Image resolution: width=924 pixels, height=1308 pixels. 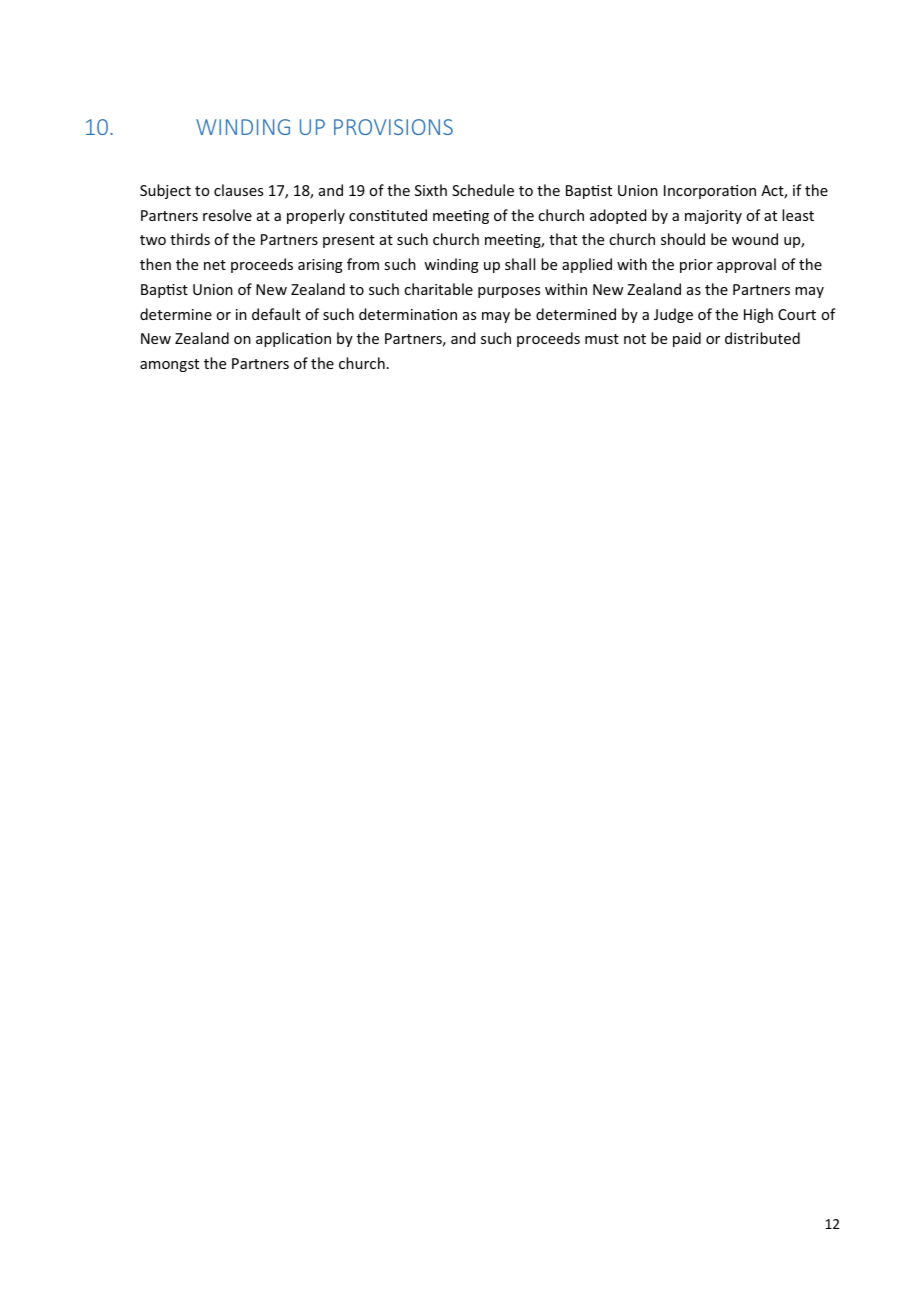 What do you see at coordinates (563, 239) in the image?
I see `that` at bounding box center [563, 239].
